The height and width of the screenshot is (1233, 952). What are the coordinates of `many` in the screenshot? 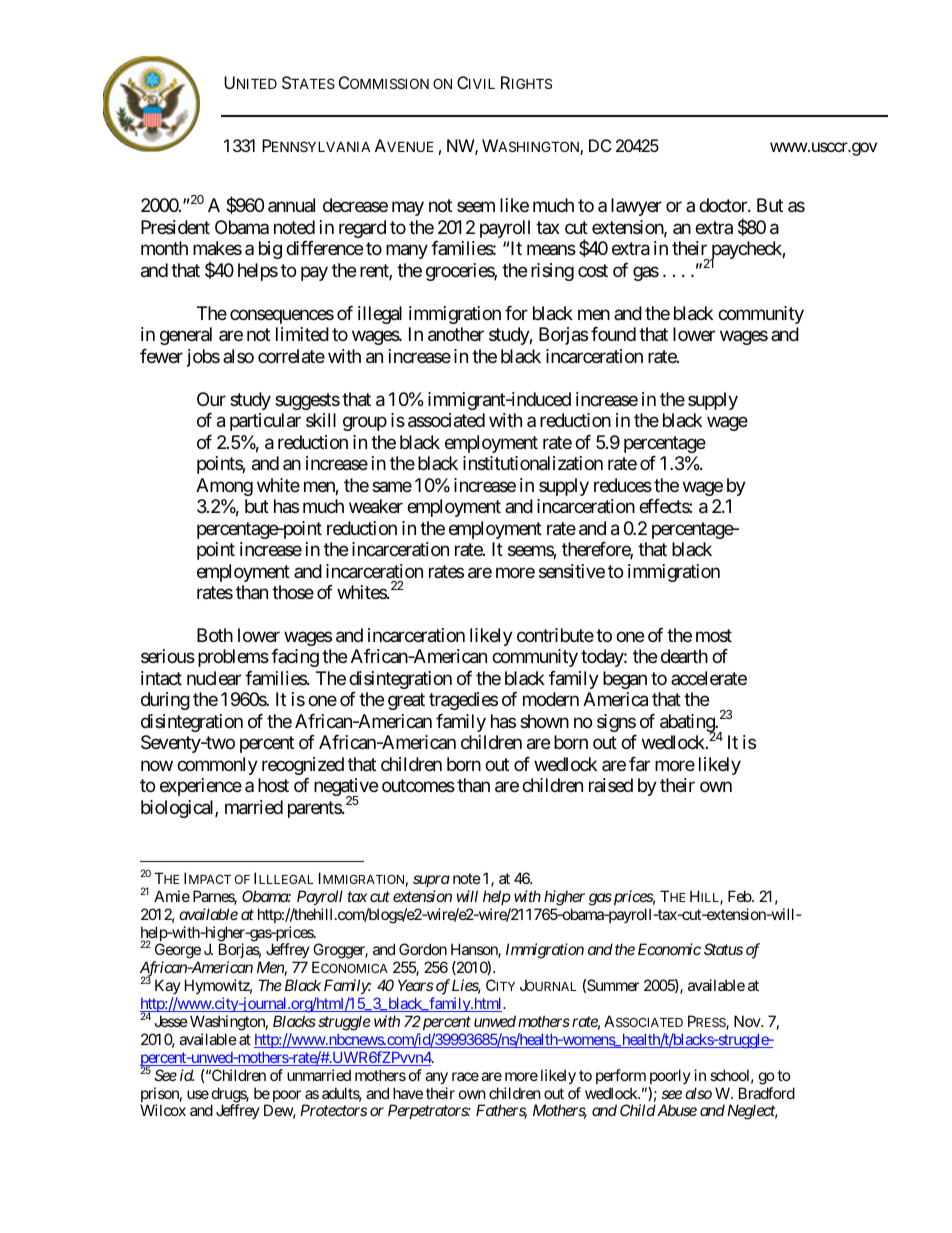 It's located at (407, 252).
